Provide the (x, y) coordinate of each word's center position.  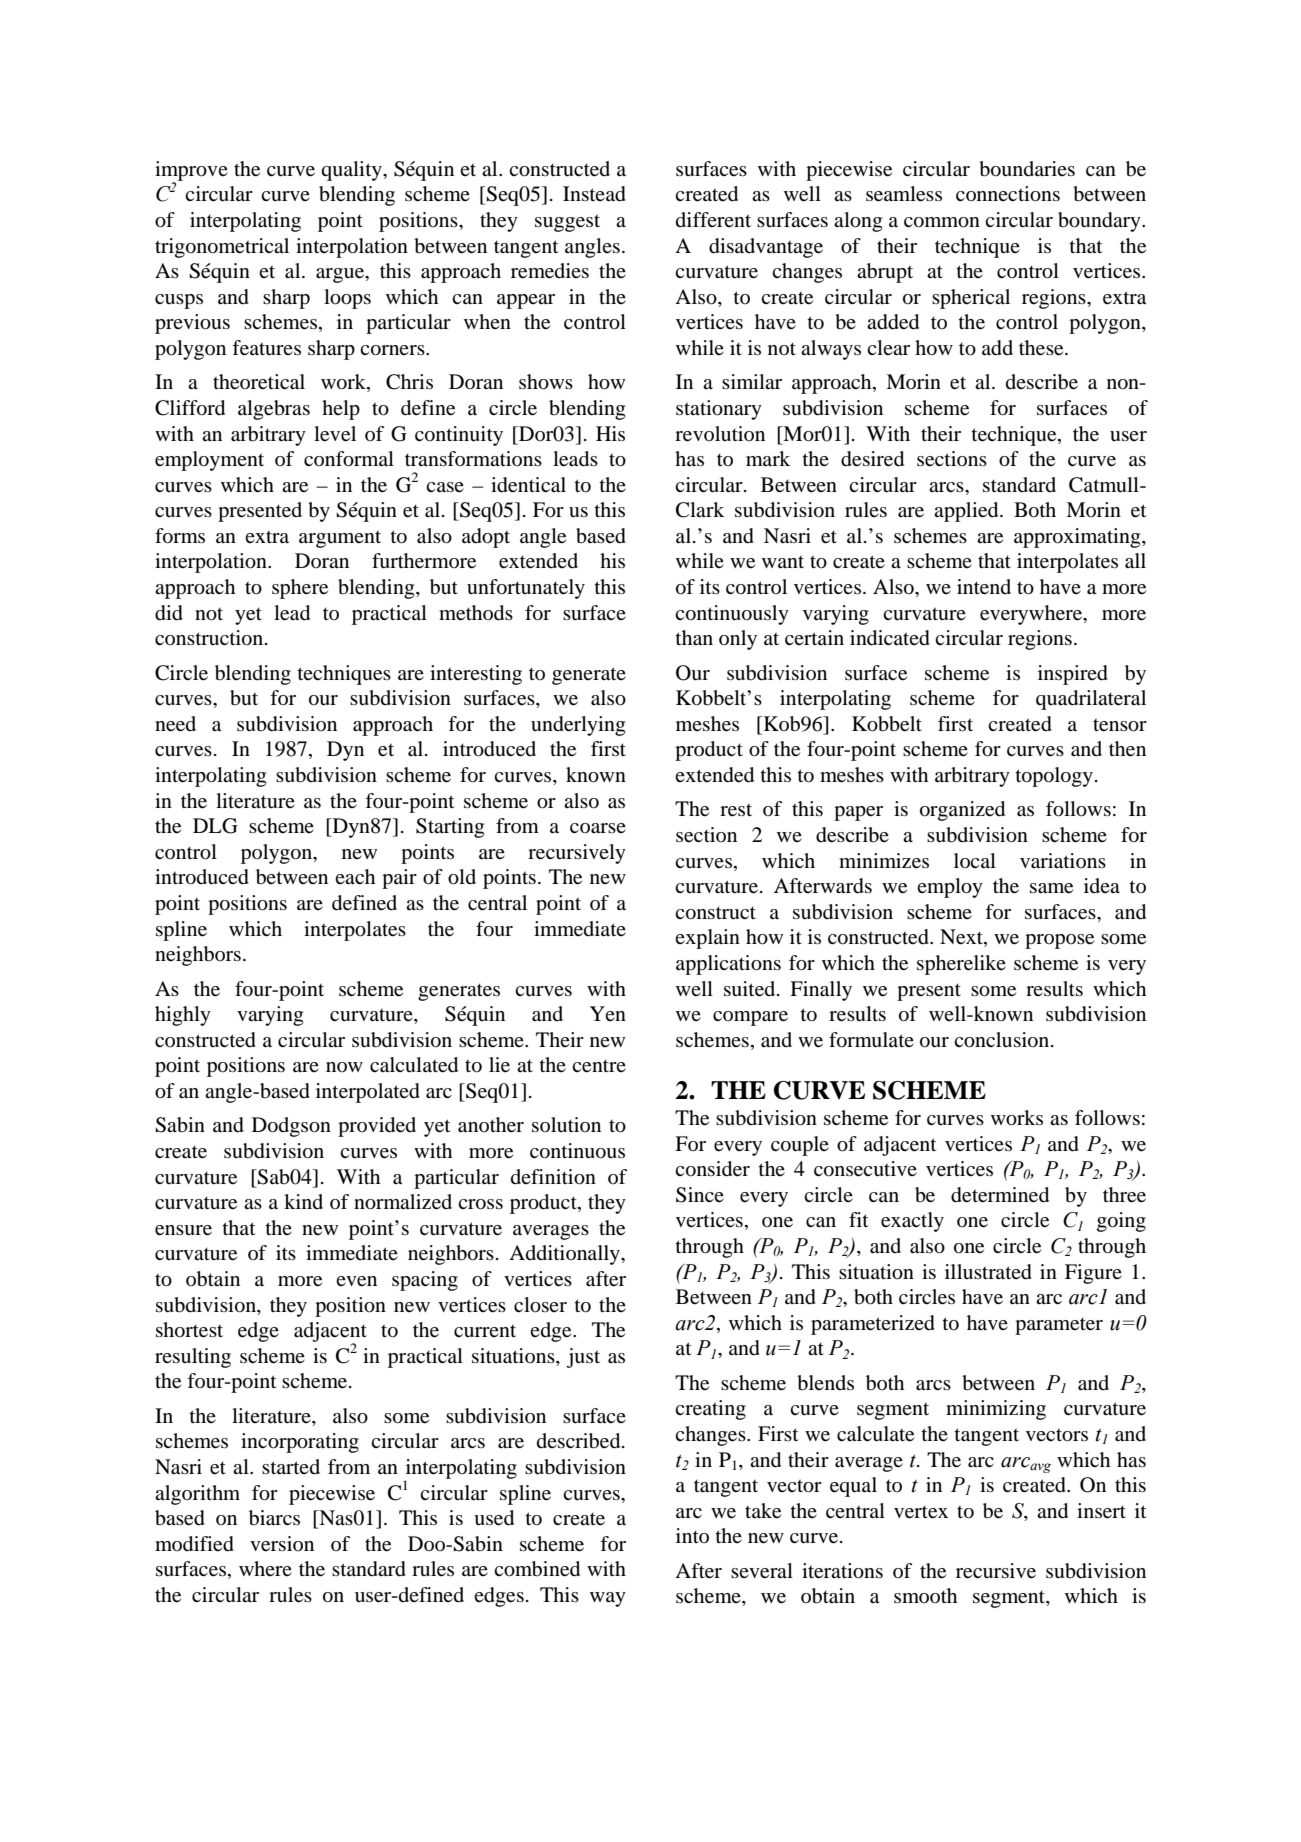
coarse (598, 828)
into (692, 1535)
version (282, 1544)
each (355, 876)
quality (352, 171)
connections (1008, 194)
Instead (594, 194)
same (1051, 888)
